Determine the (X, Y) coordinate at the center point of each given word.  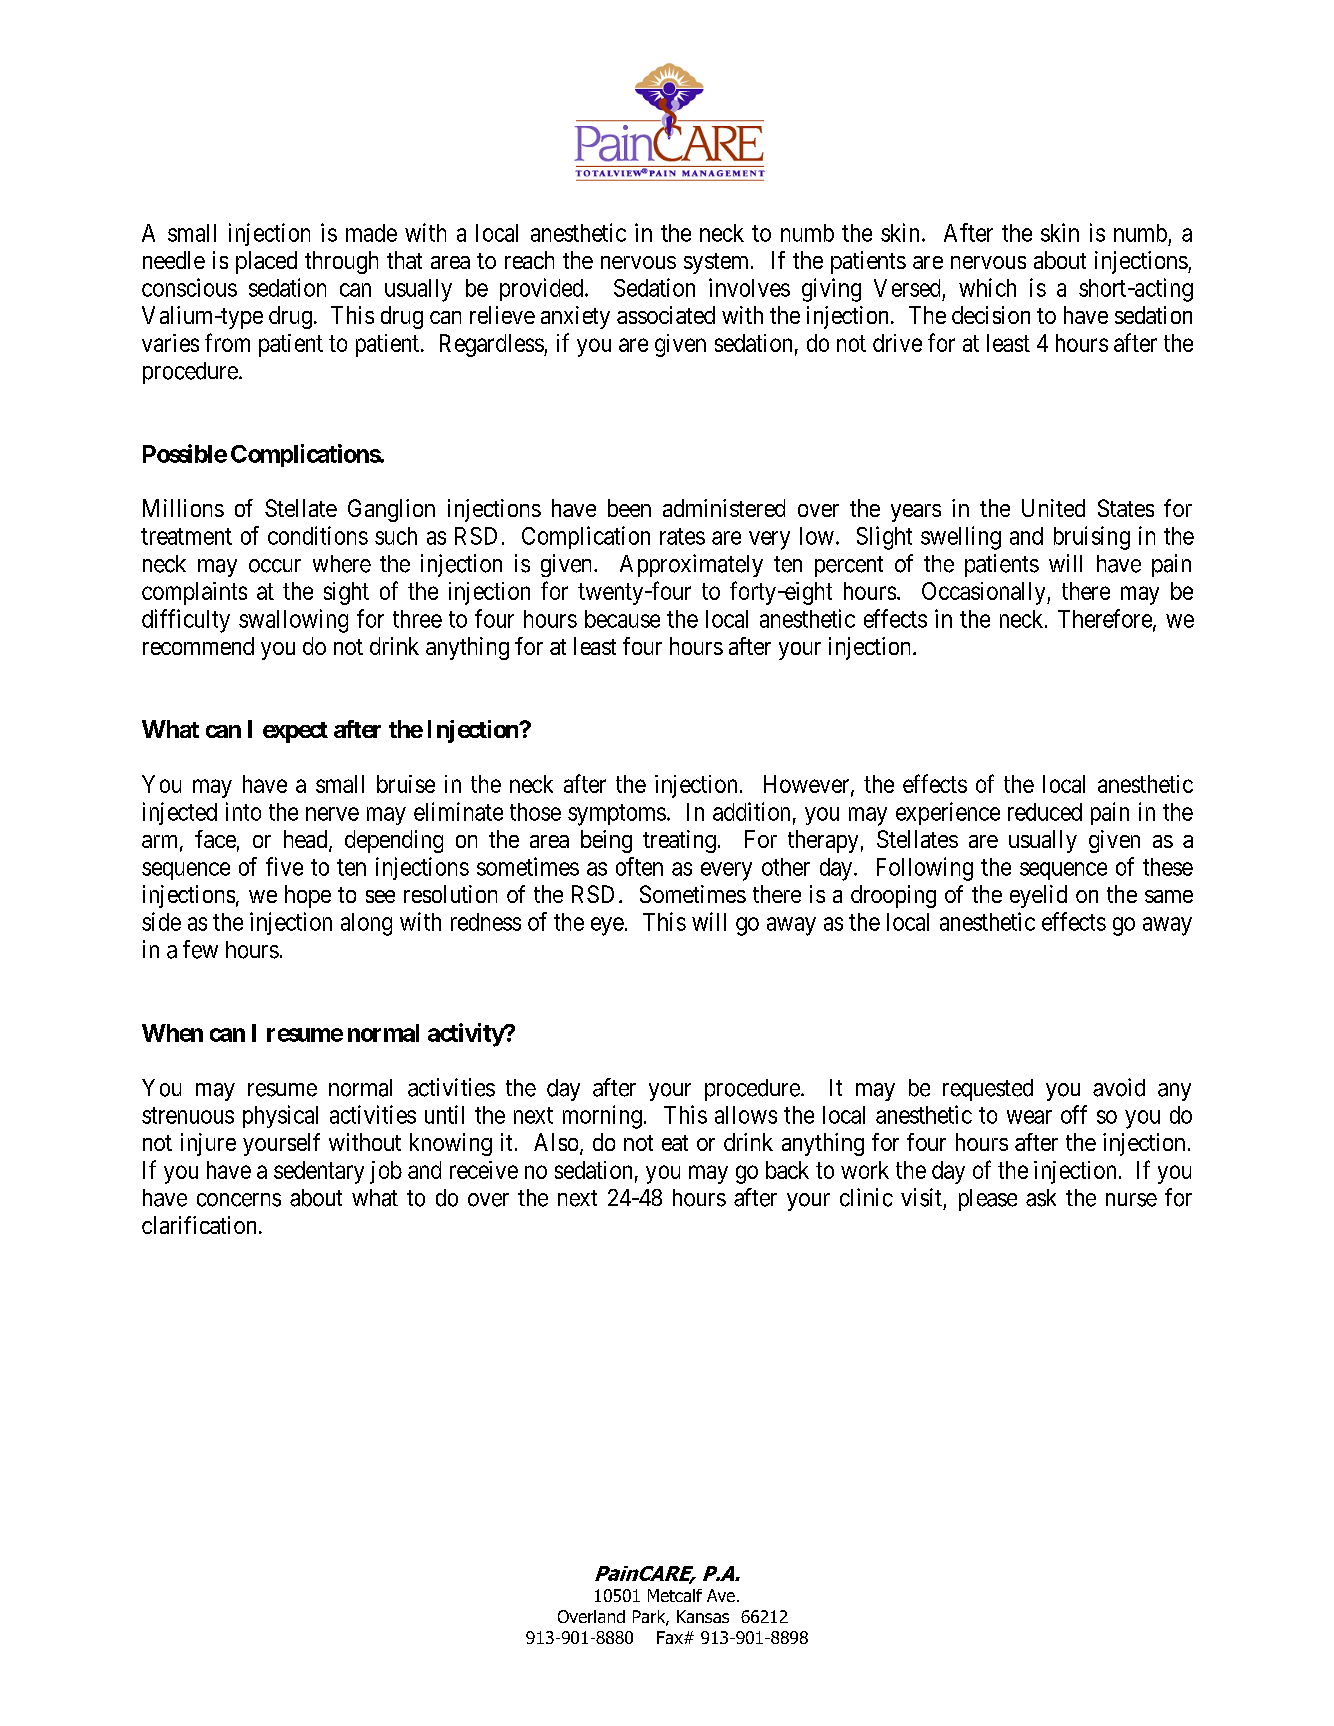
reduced (1045, 812)
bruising (1092, 538)
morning (602, 1117)
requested (988, 1090)
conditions (318, 535)
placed (266, 262)
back (787, 1170)
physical (280, 1116)
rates (682, 536)
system (718, 263)
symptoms (617, 815)
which (987, 287)
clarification (199, 1225)
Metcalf (675, 1595)
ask (1041, 1198)
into (243, 811)
